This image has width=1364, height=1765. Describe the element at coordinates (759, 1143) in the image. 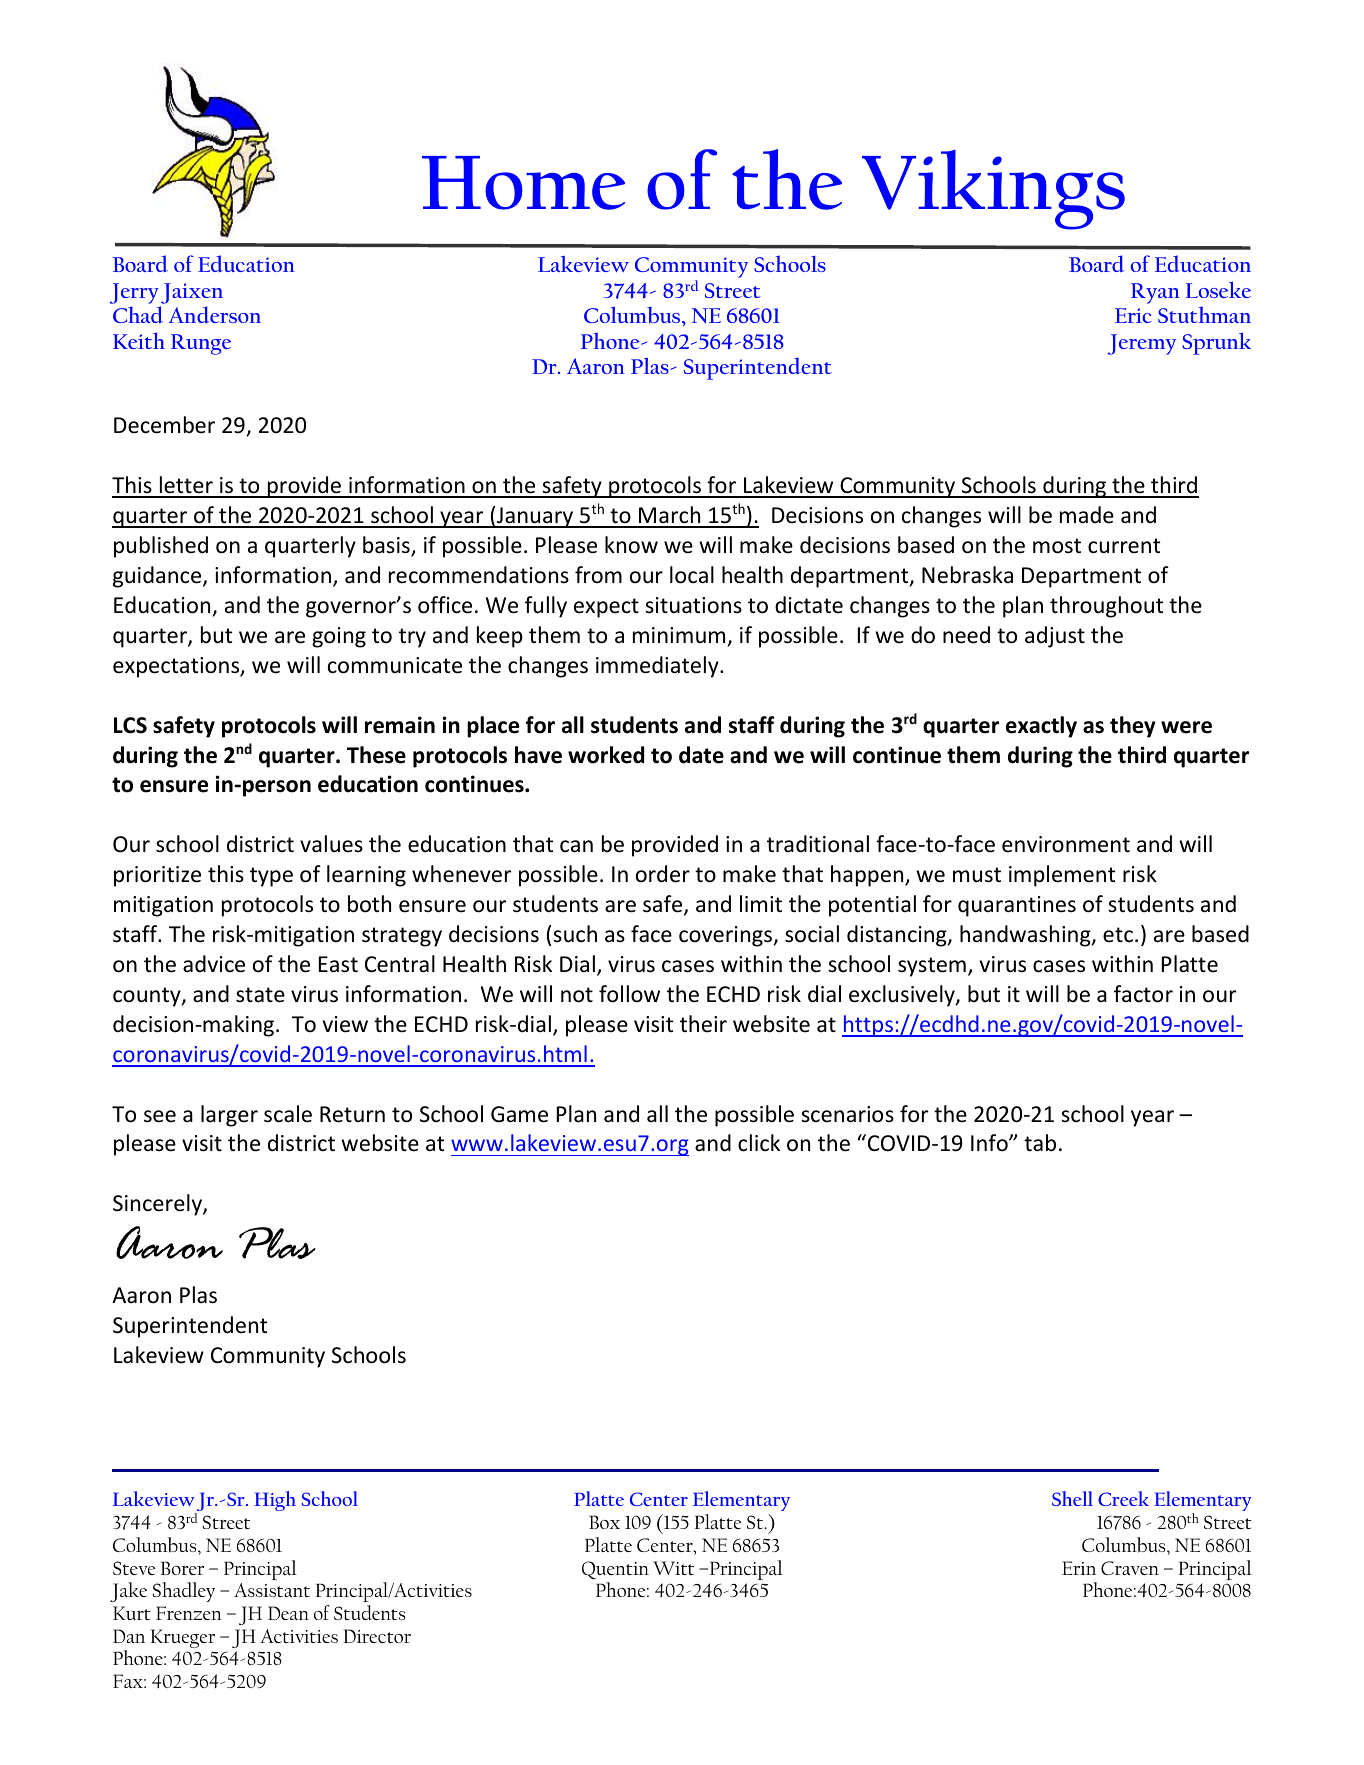

I see `click` at that location.
